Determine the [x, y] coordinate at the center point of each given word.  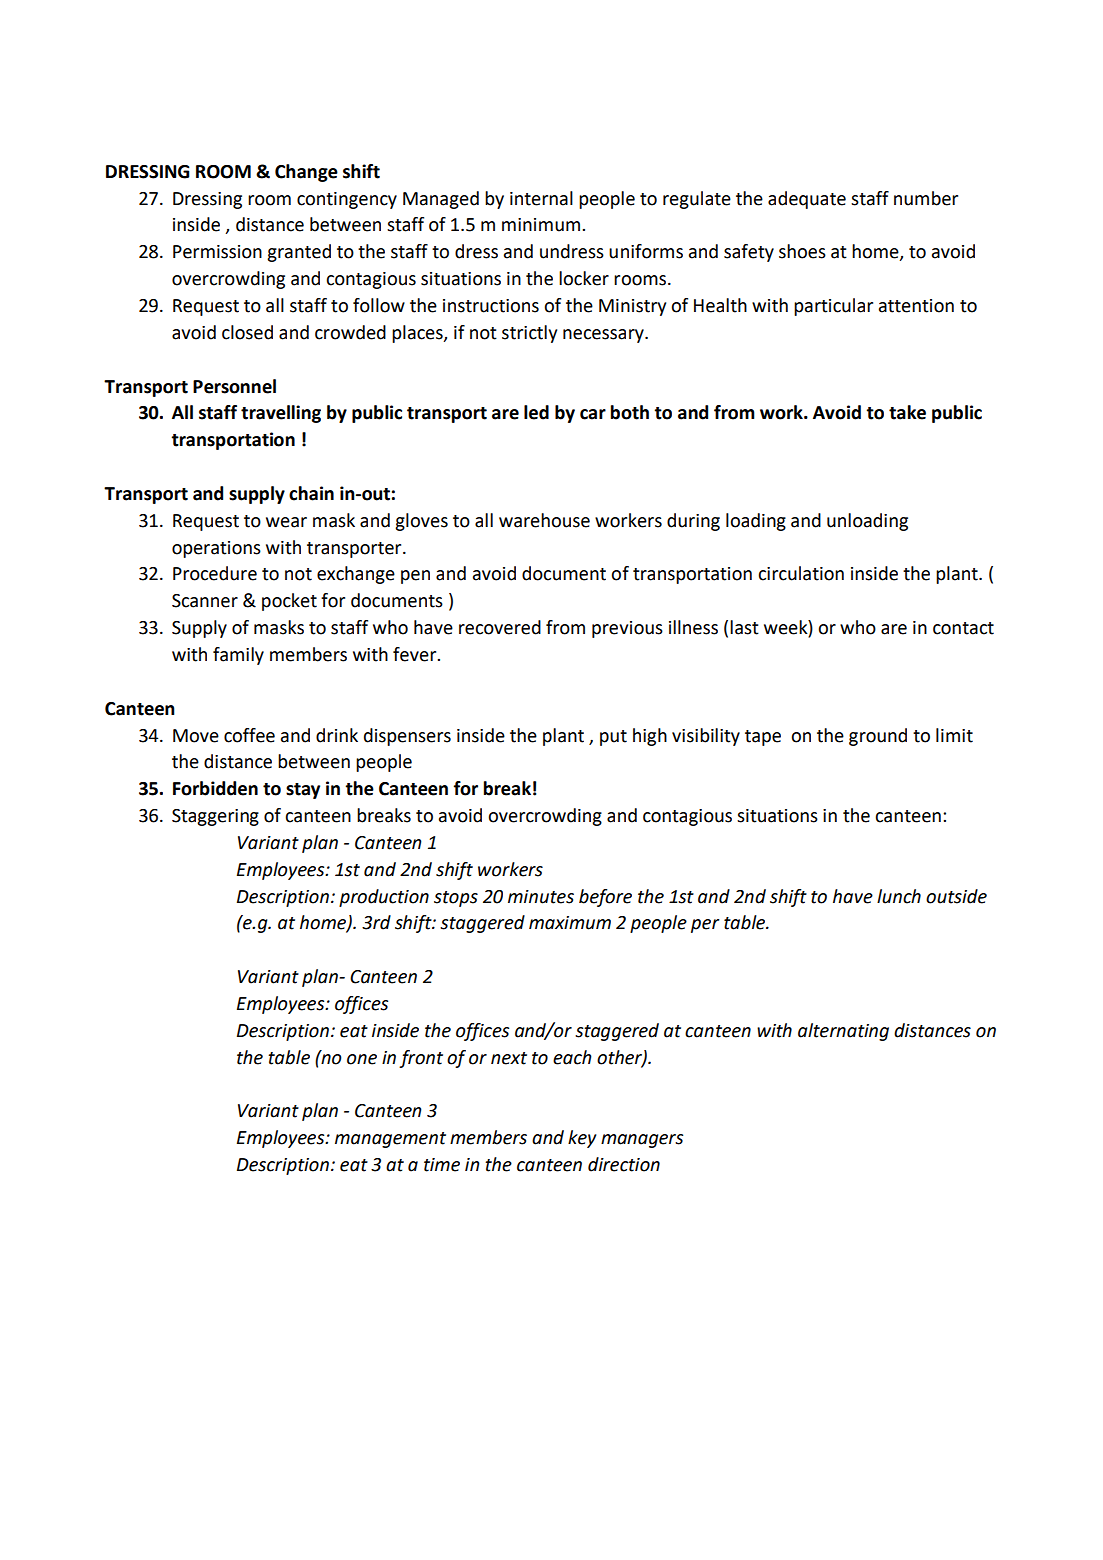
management [390, 1140]
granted [299, 253]
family [238, 656]
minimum [541, 225]
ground [878, 737]
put [613, 738]
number [926, 198]
